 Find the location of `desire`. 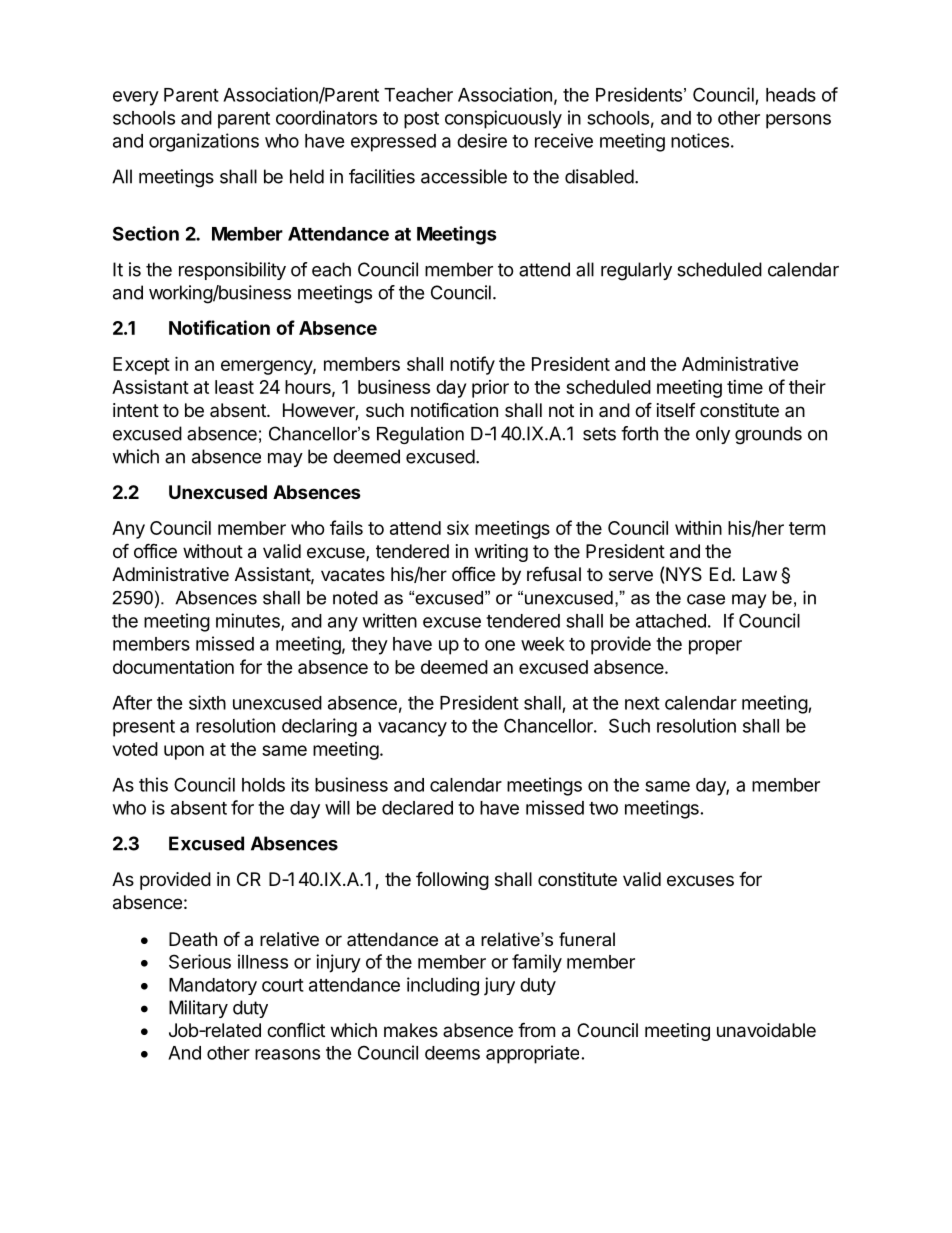

desire is located at coordinates (482, 140).
